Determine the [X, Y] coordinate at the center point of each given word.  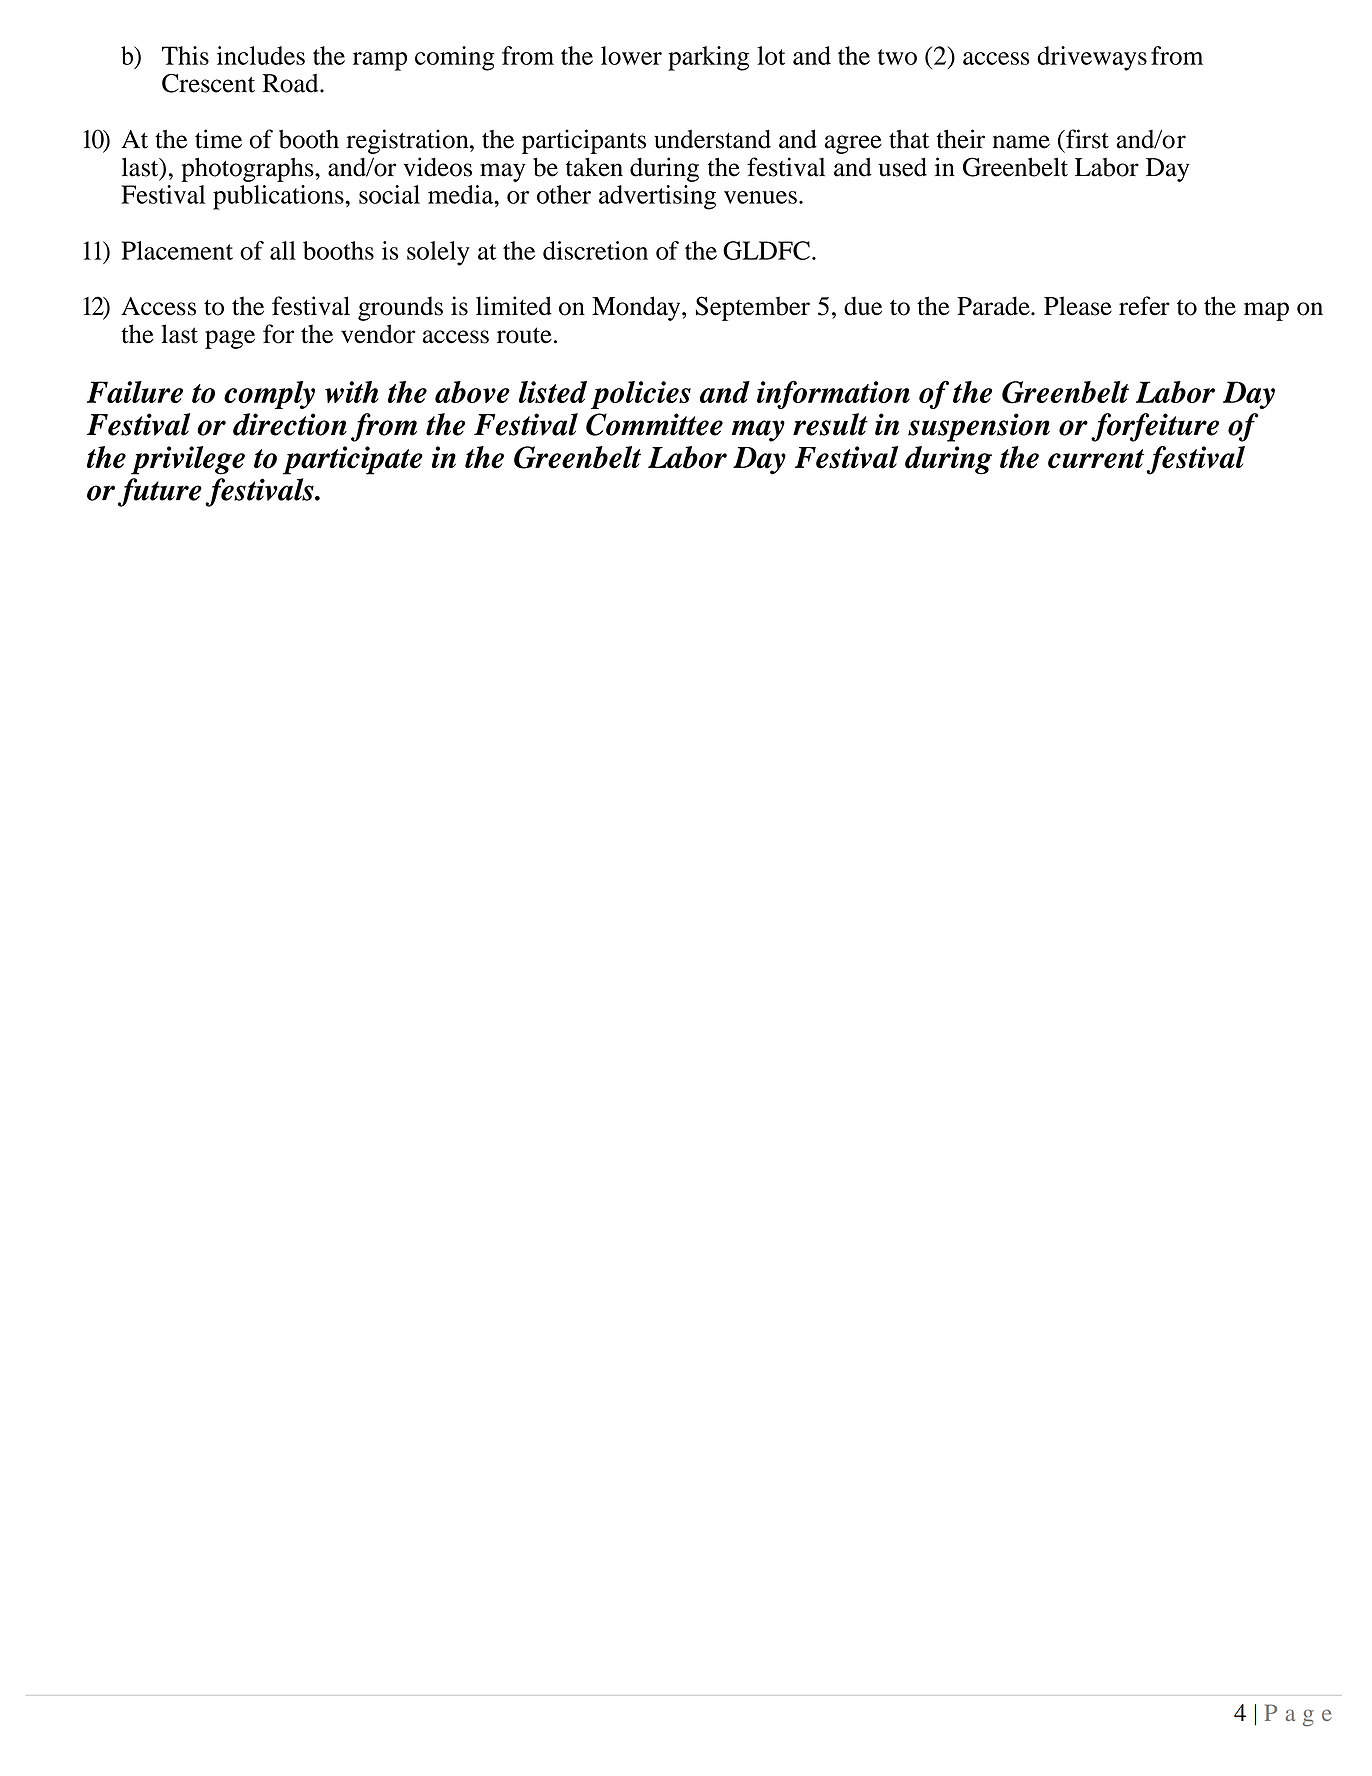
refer [1144, 306]
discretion [595, 250]
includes [261, 55]
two [897, 57]
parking [708, 58]
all [283, 250]
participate [353, 460]
